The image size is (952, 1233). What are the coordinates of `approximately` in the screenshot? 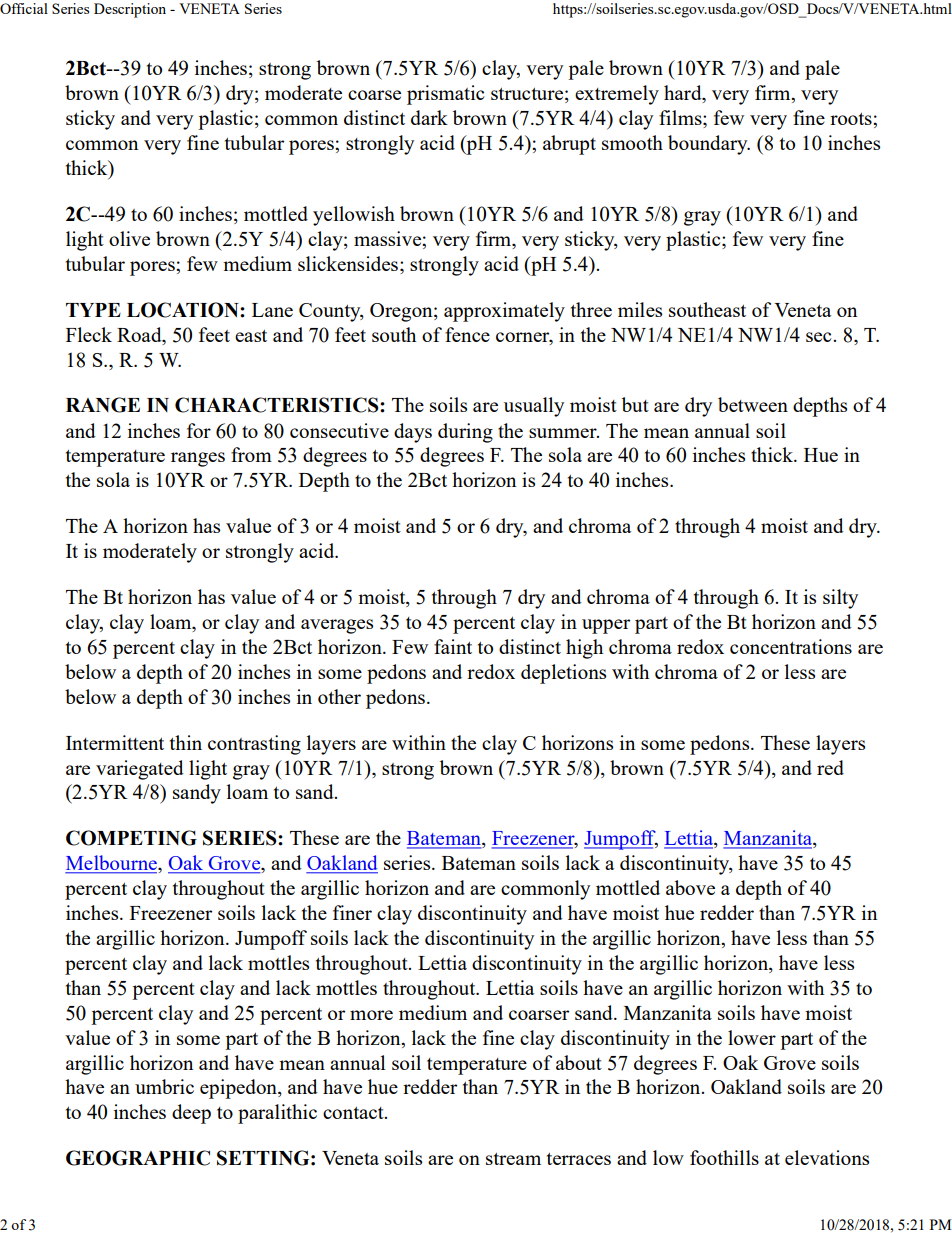 It's located at (504, 312).
